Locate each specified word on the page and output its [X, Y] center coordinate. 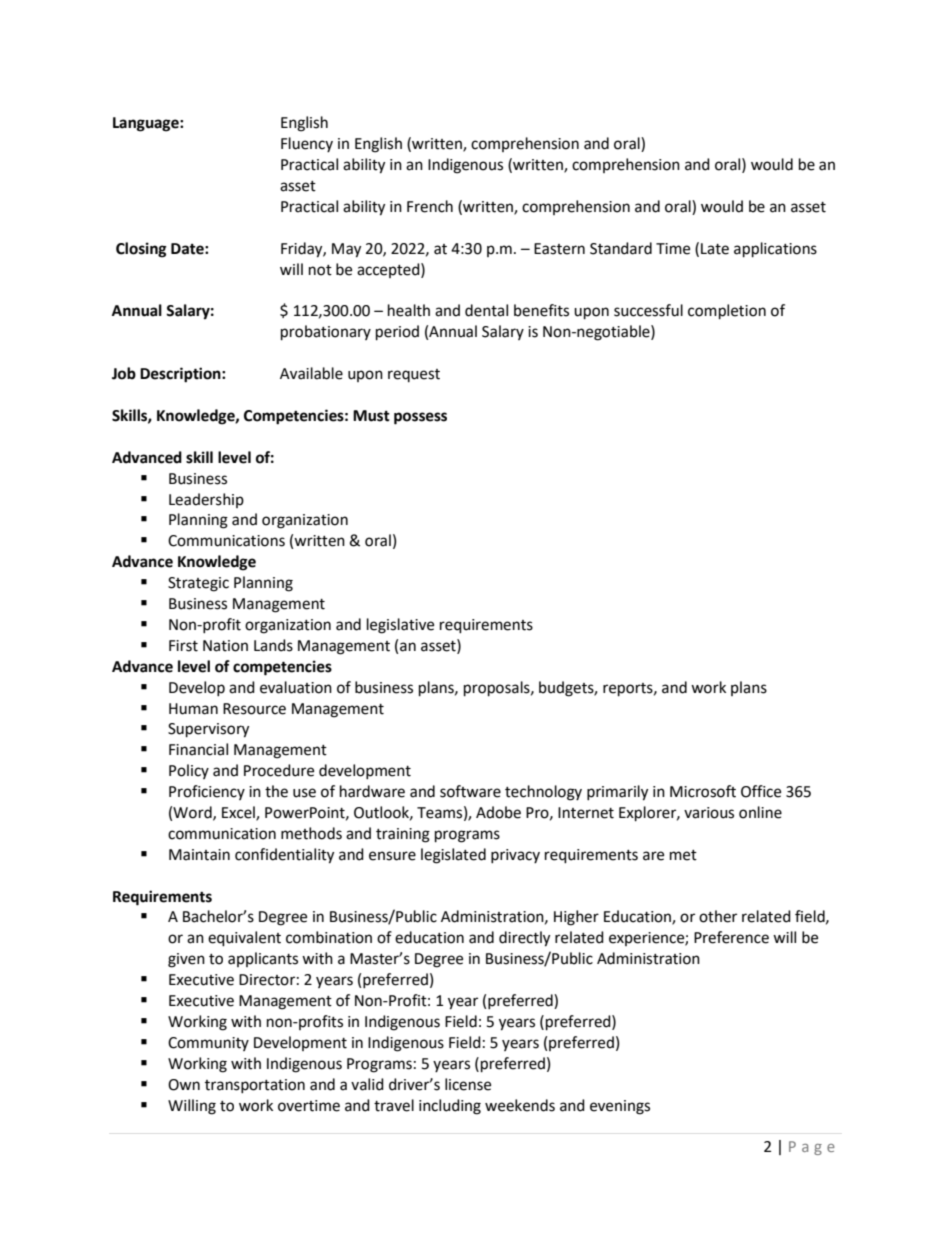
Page [812, 1148]
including [450, 1107]
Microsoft [703, 791]
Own [184, 1085]
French [430, 206]
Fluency [307, 144]
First [183, 646]
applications [775, 250]
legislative [400, 626]
